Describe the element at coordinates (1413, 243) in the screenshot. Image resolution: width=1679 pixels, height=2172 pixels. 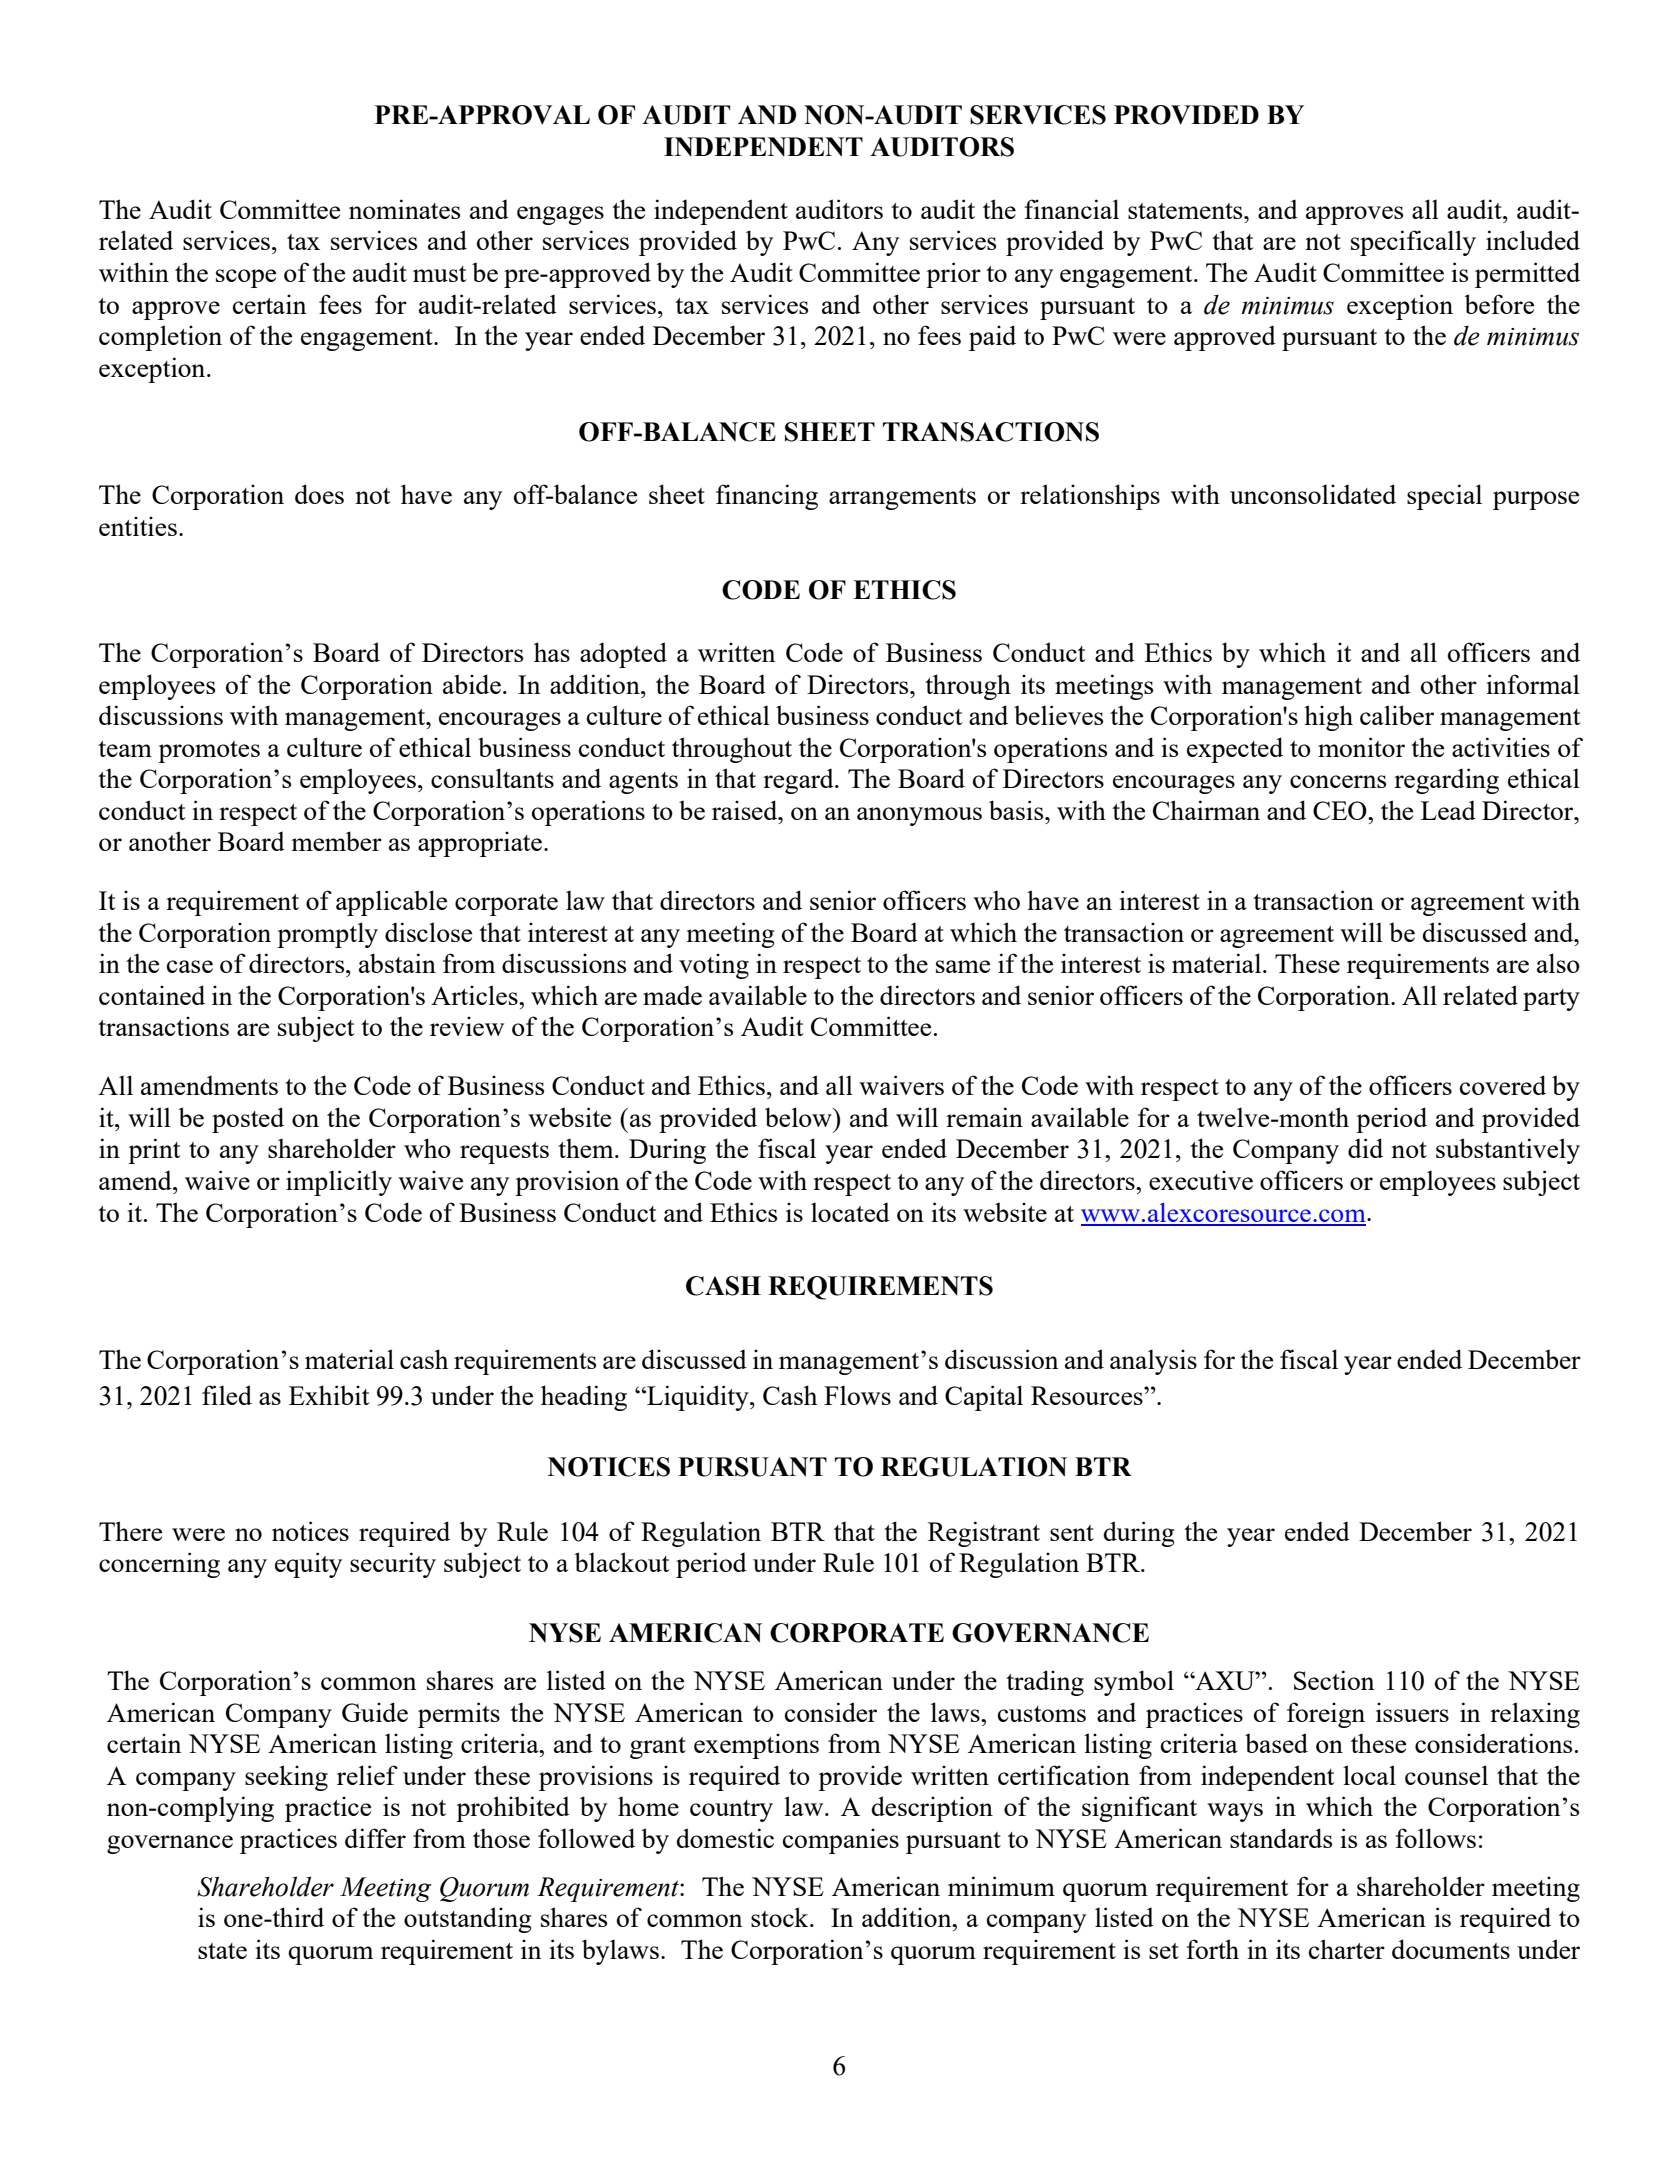
I see `specifically` at that location.
